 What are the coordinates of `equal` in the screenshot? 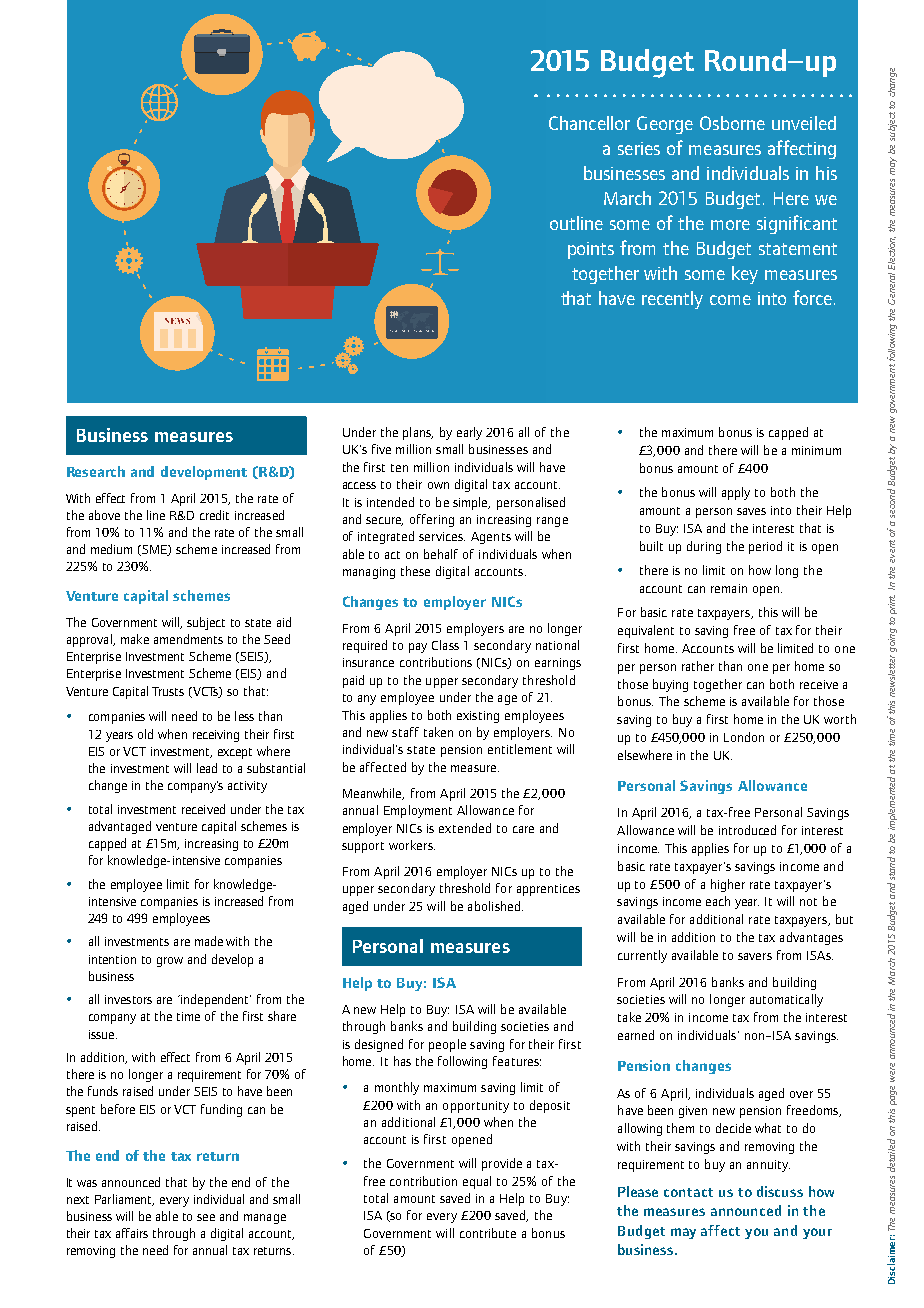 It's located at (477, 1182).
